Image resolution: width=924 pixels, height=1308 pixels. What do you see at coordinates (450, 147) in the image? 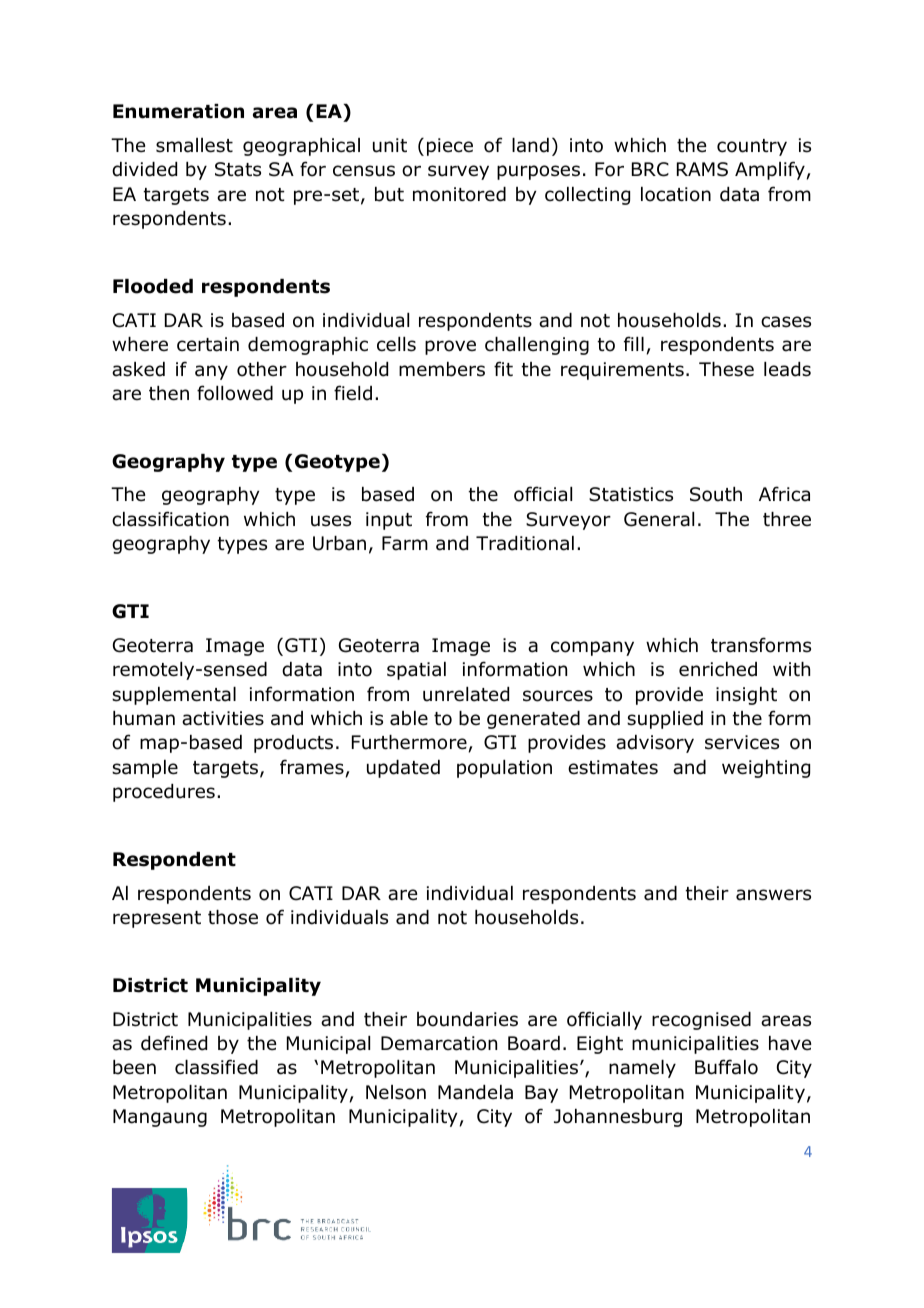
I see `piece` at bounding box center [450, 147].
